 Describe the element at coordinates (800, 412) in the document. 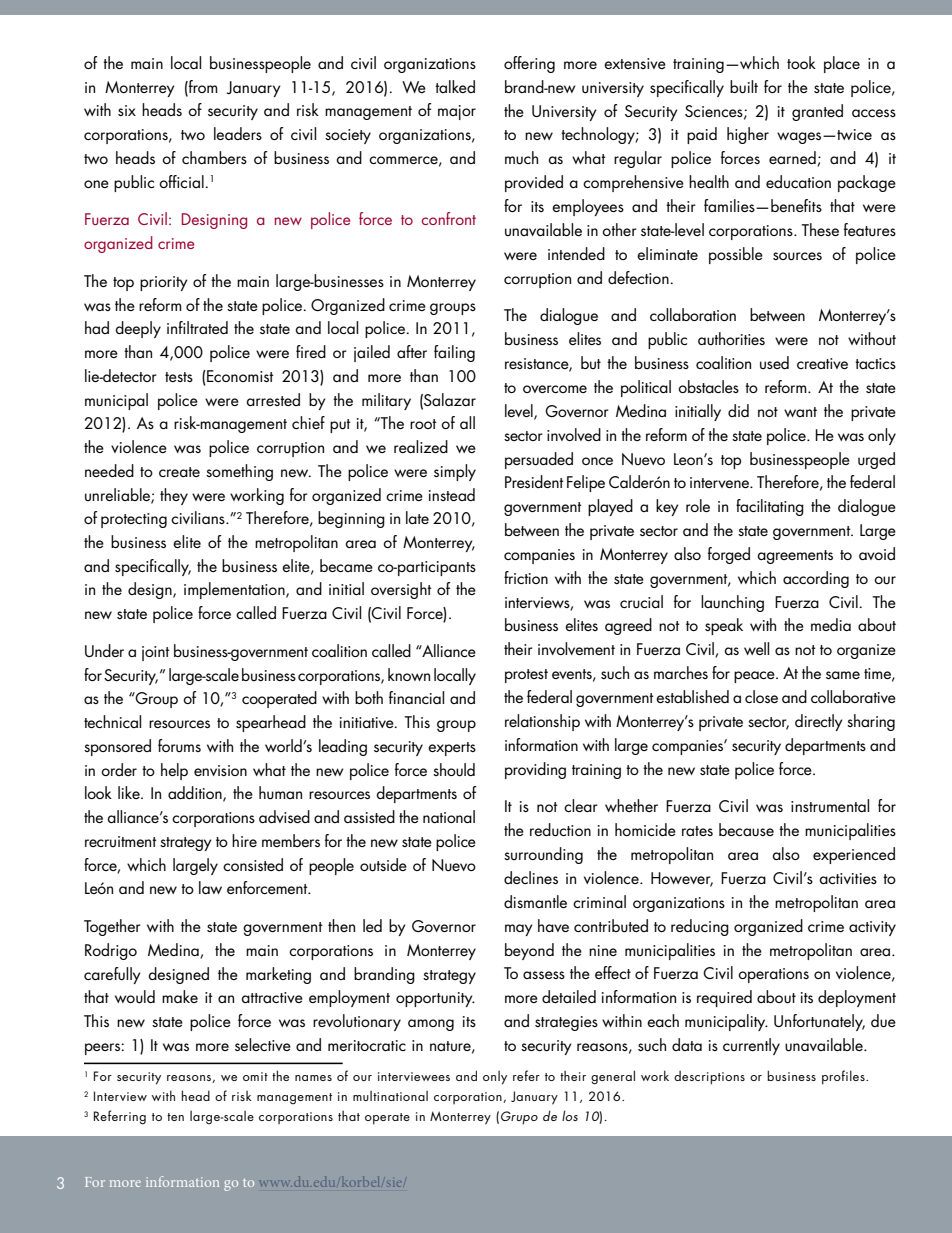

I see `want` at that location.
